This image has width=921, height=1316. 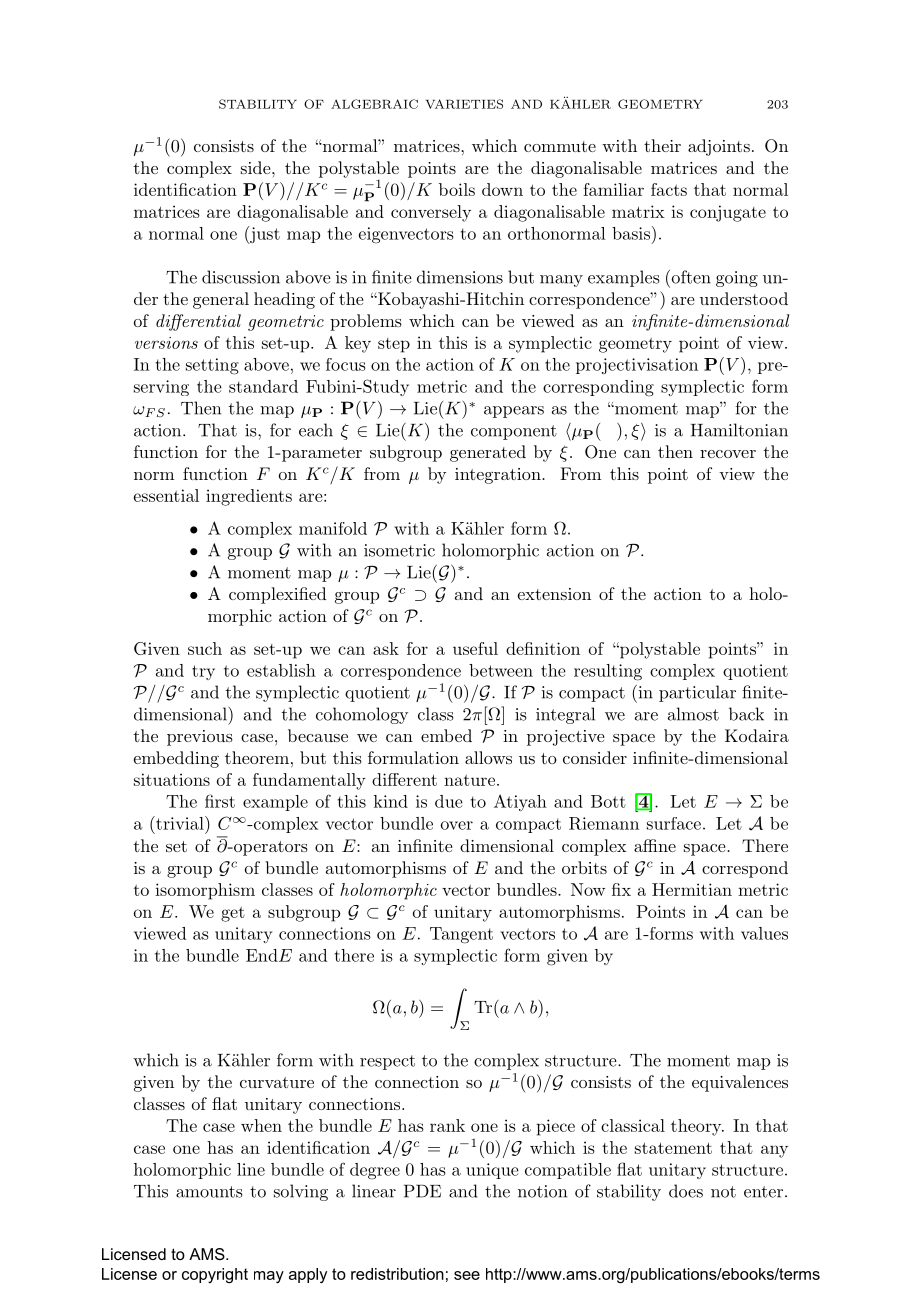 What do you see at coordinates (464, 104) in the image?
I see `VARIETIES` at bounding box center [464, 104].
